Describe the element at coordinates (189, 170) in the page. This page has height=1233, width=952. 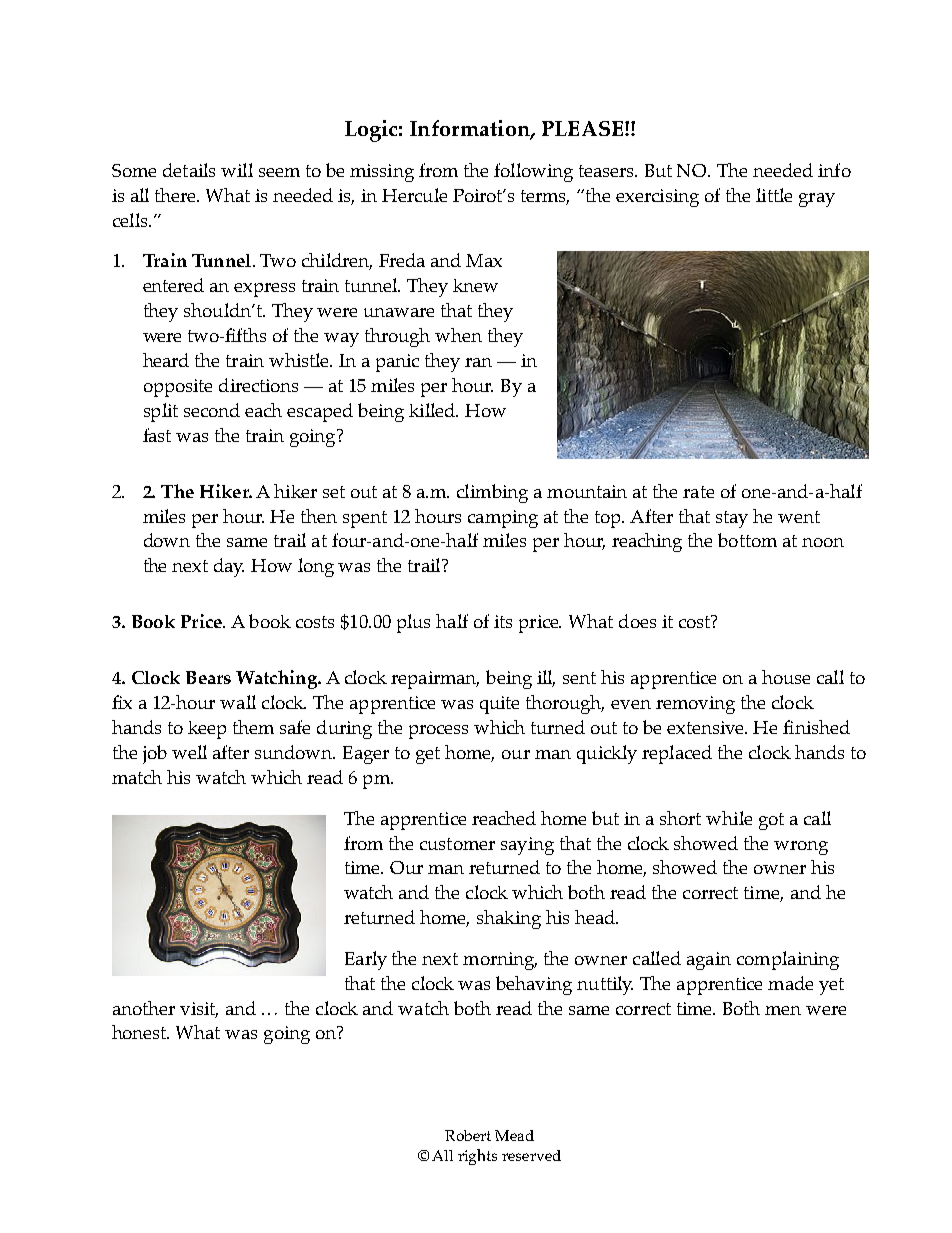
I see `details` at that location.
